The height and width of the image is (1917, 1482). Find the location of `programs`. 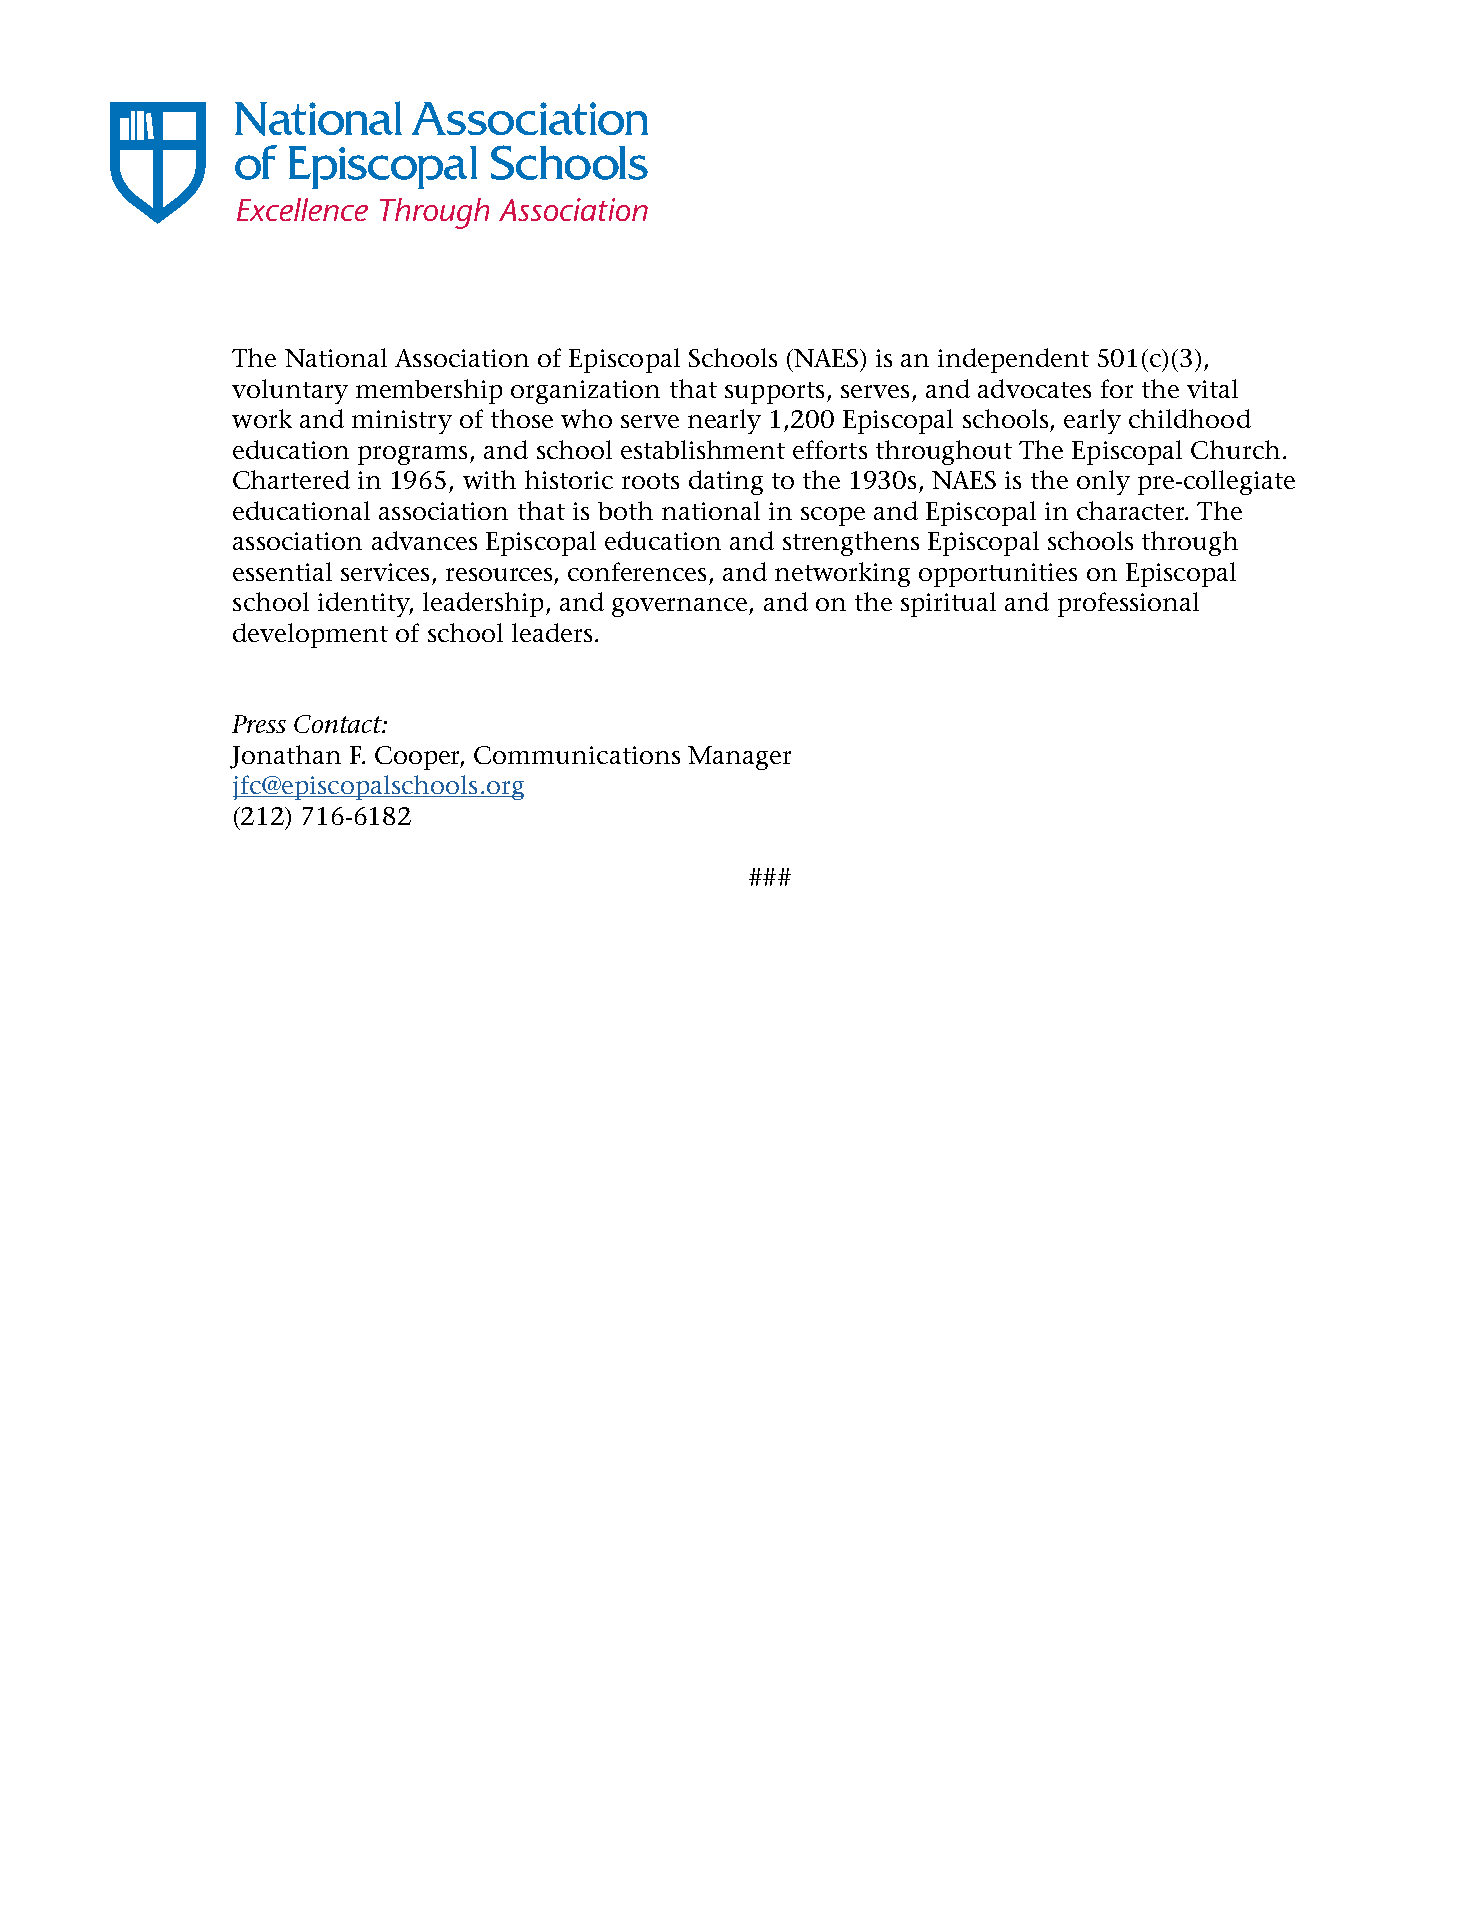

programs is located at coordinates (412, 455).
